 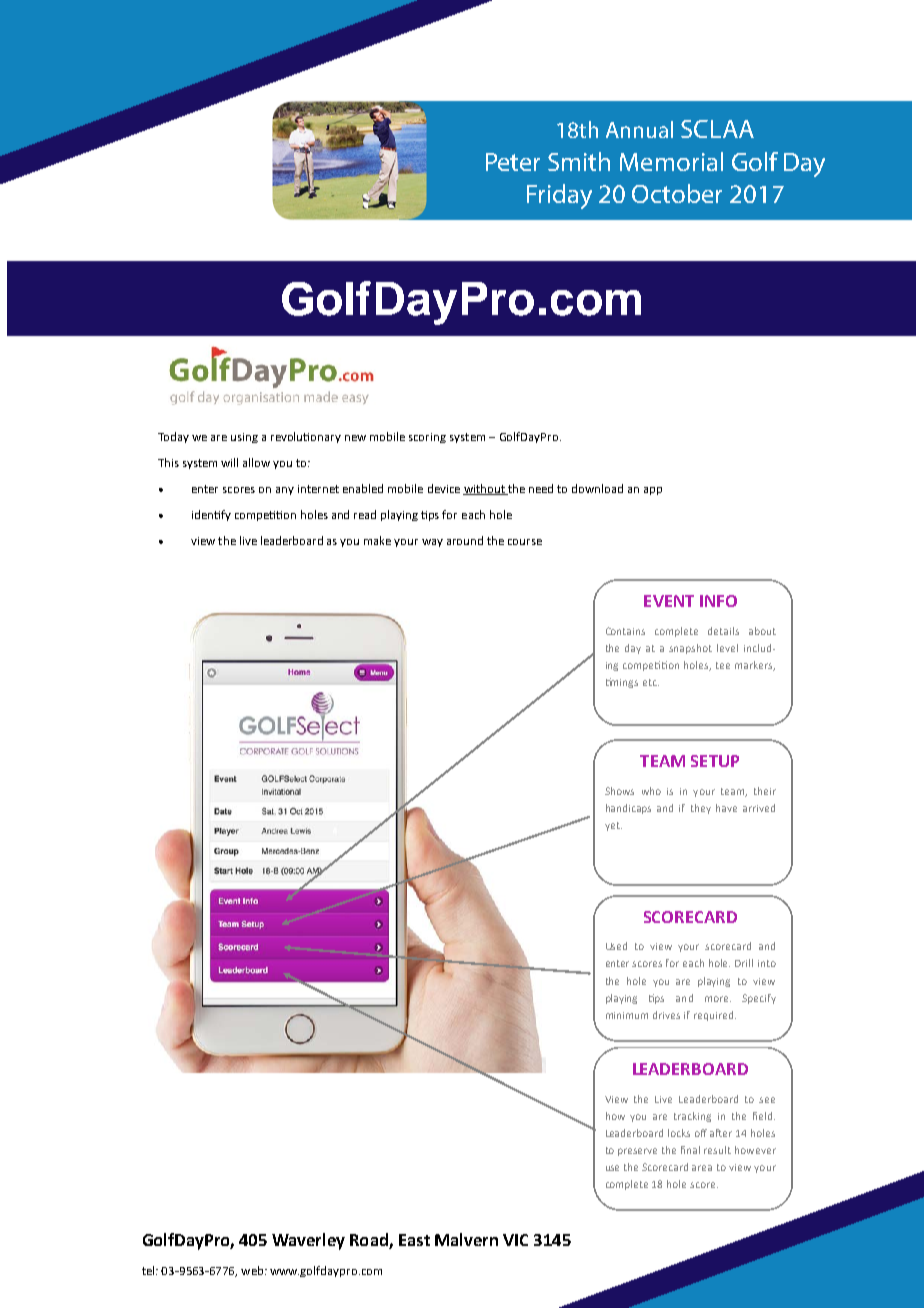 I want to click on Friday, so click(x=559, y=196).
